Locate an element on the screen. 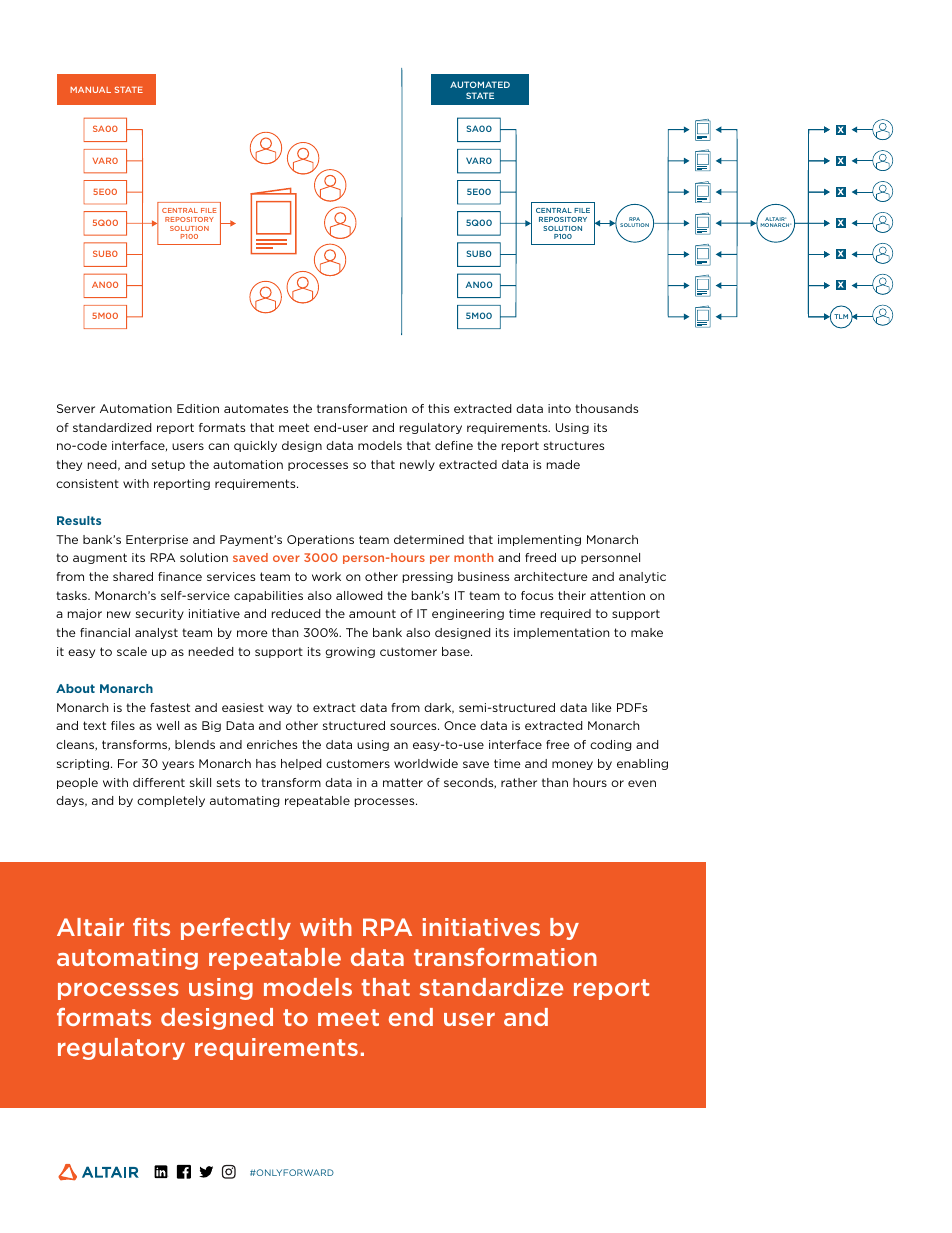 The height and width of the screenshot is (1233, 952). thousands is located at coordinates (606, 408).
